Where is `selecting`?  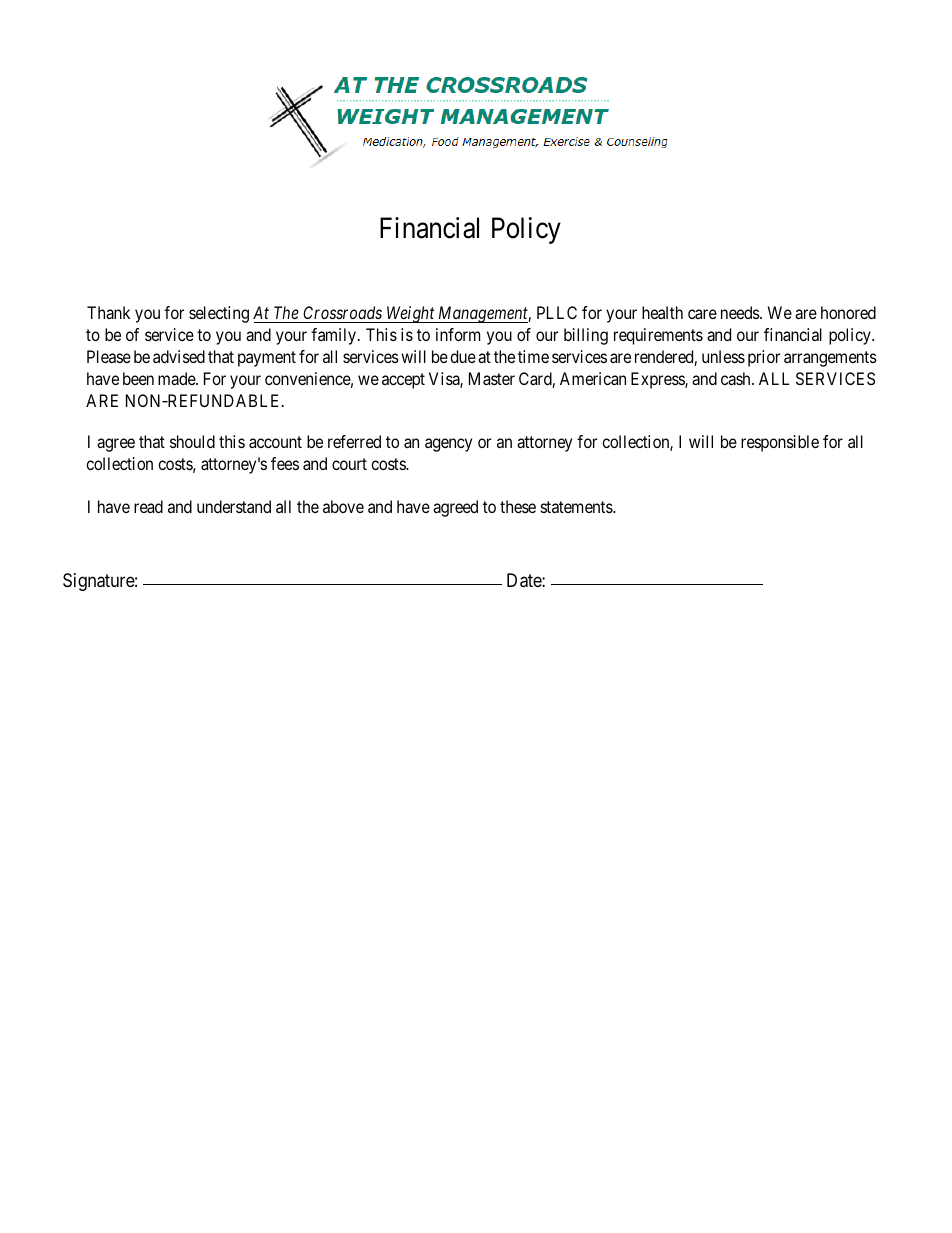 selecting is located at coordinates (219, 314).
